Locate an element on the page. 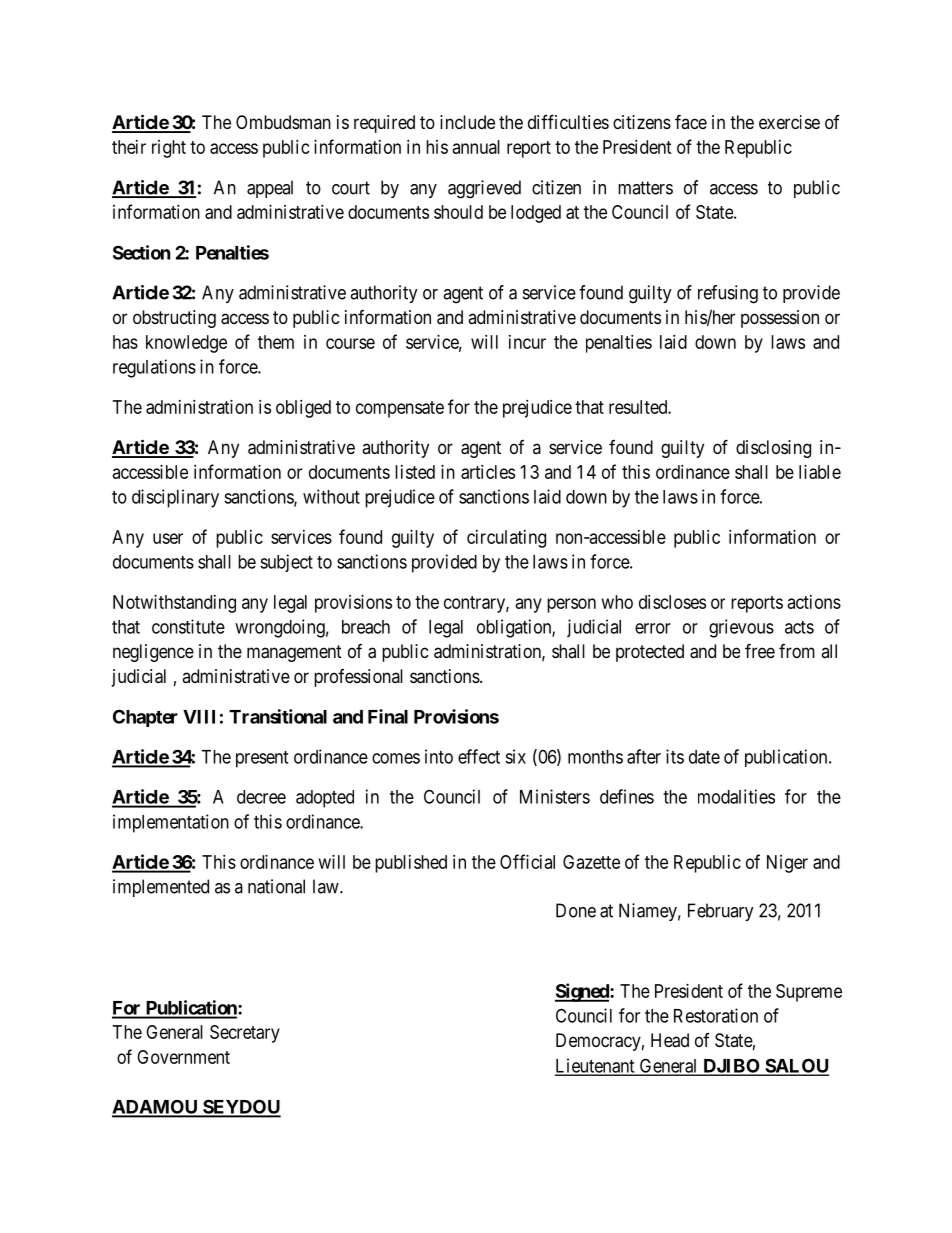 The width and height of the document is (952, 1233). knowledge is located at coordinates (186, 344).
